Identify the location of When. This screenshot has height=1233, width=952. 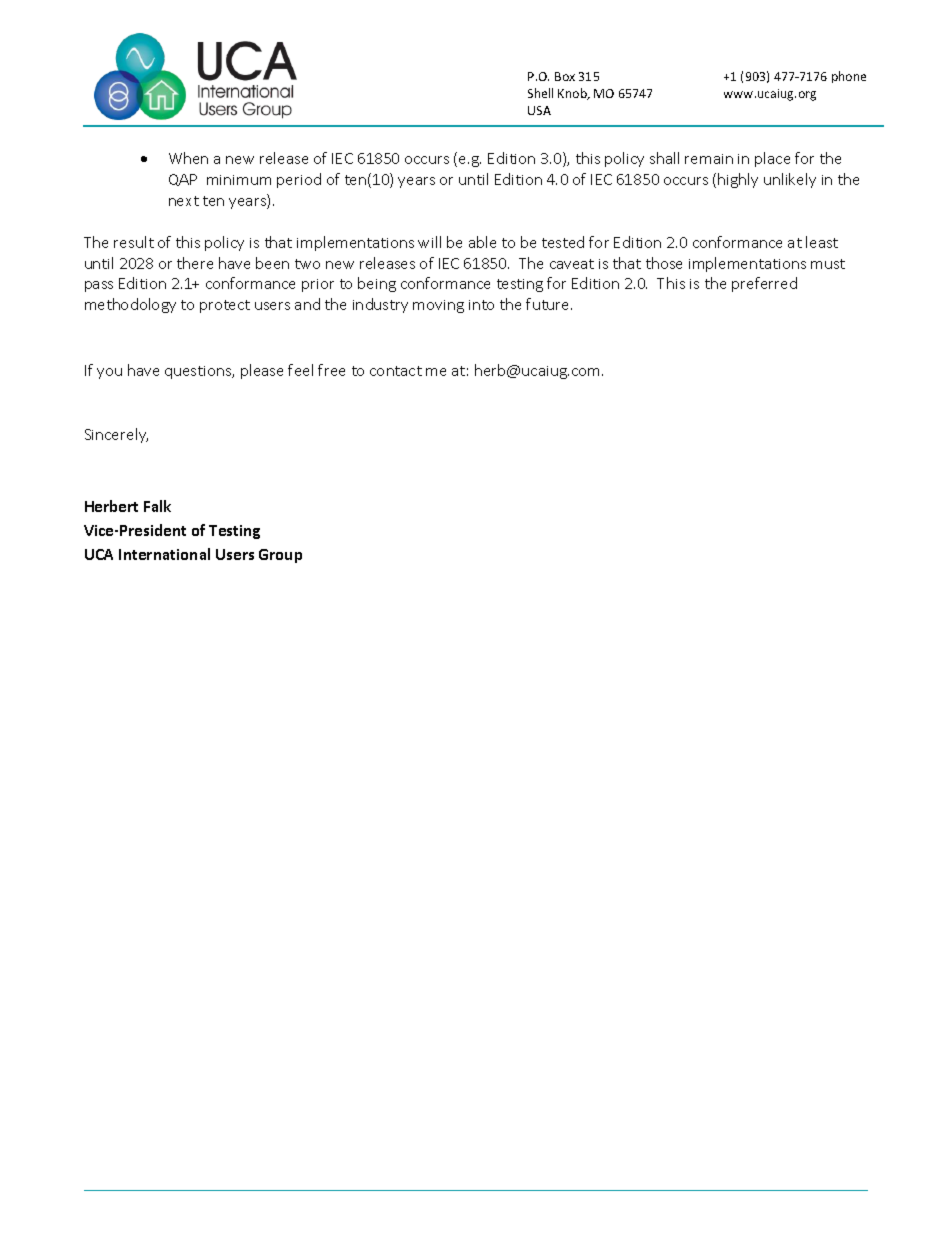
(188, 158).
